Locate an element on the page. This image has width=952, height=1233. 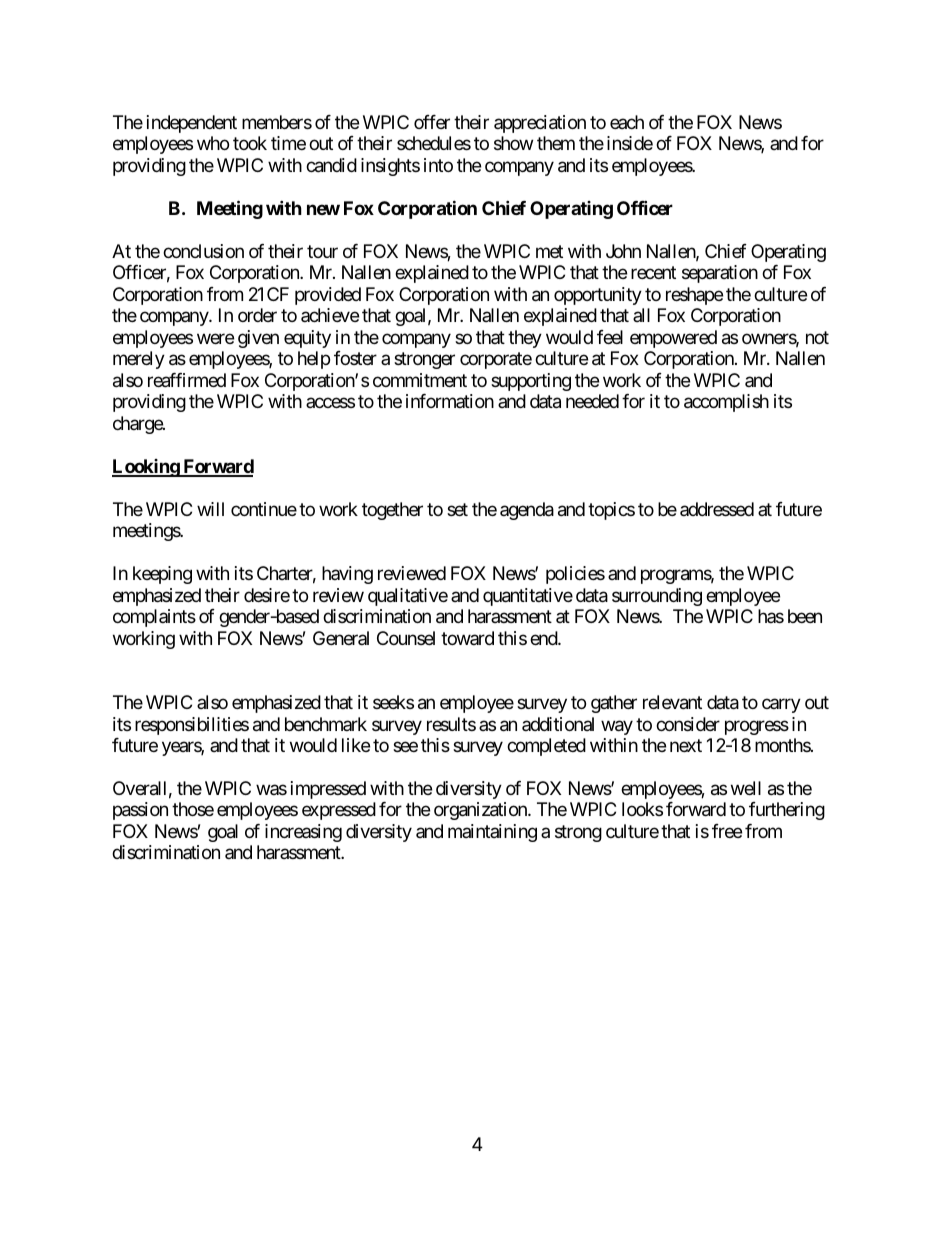
reaffirmed is located at coordinates (187, 380).
